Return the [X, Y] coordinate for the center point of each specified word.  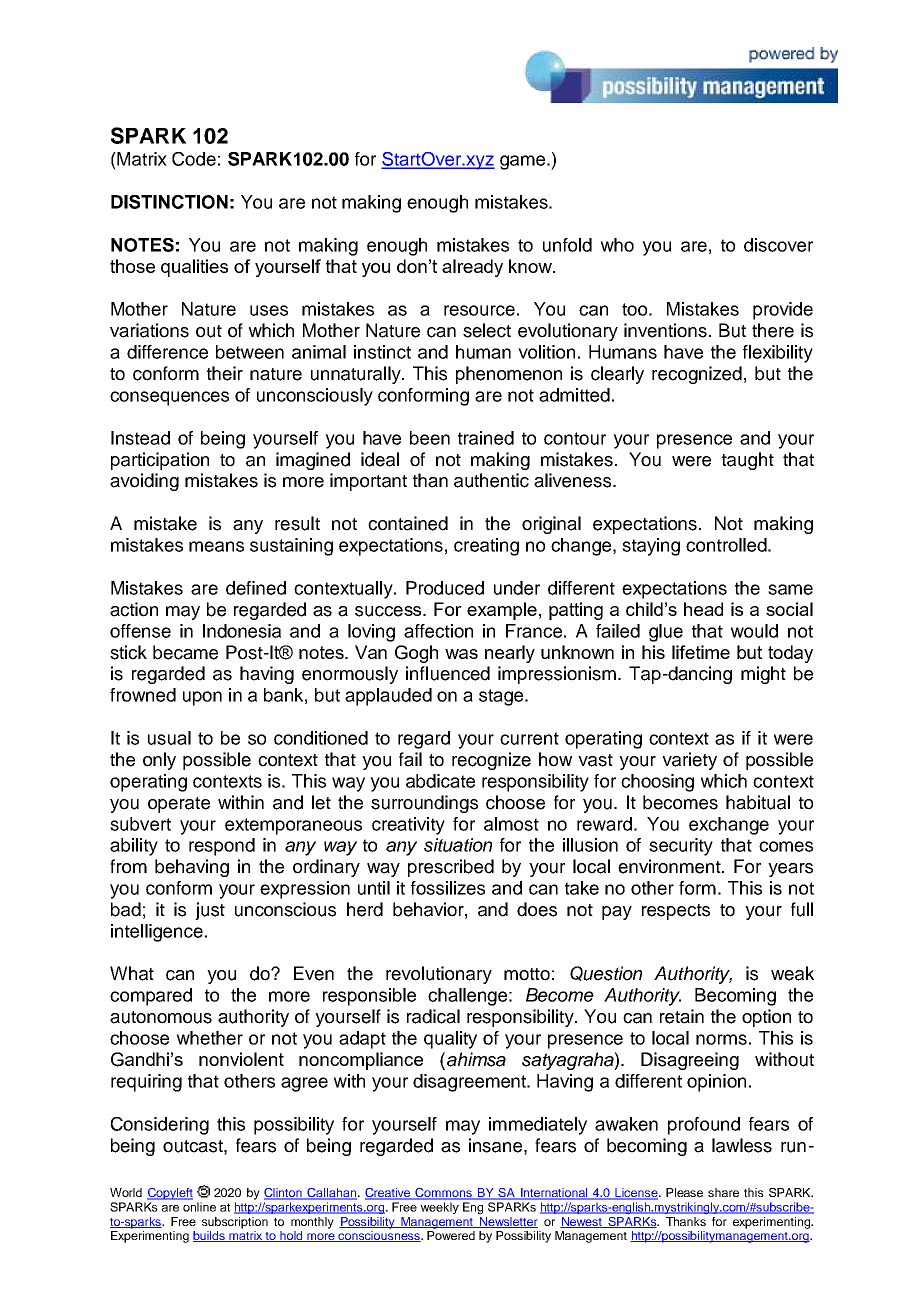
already [472, 268]
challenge [467, 997]
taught [748, 461]
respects [676, 912]
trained [486, 438]
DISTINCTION [169, 202]
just [210, 911]
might [763, 675]
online [199, 1207]
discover [778, 245]
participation [160, 461]
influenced [448, 673]
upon [202, 698]
